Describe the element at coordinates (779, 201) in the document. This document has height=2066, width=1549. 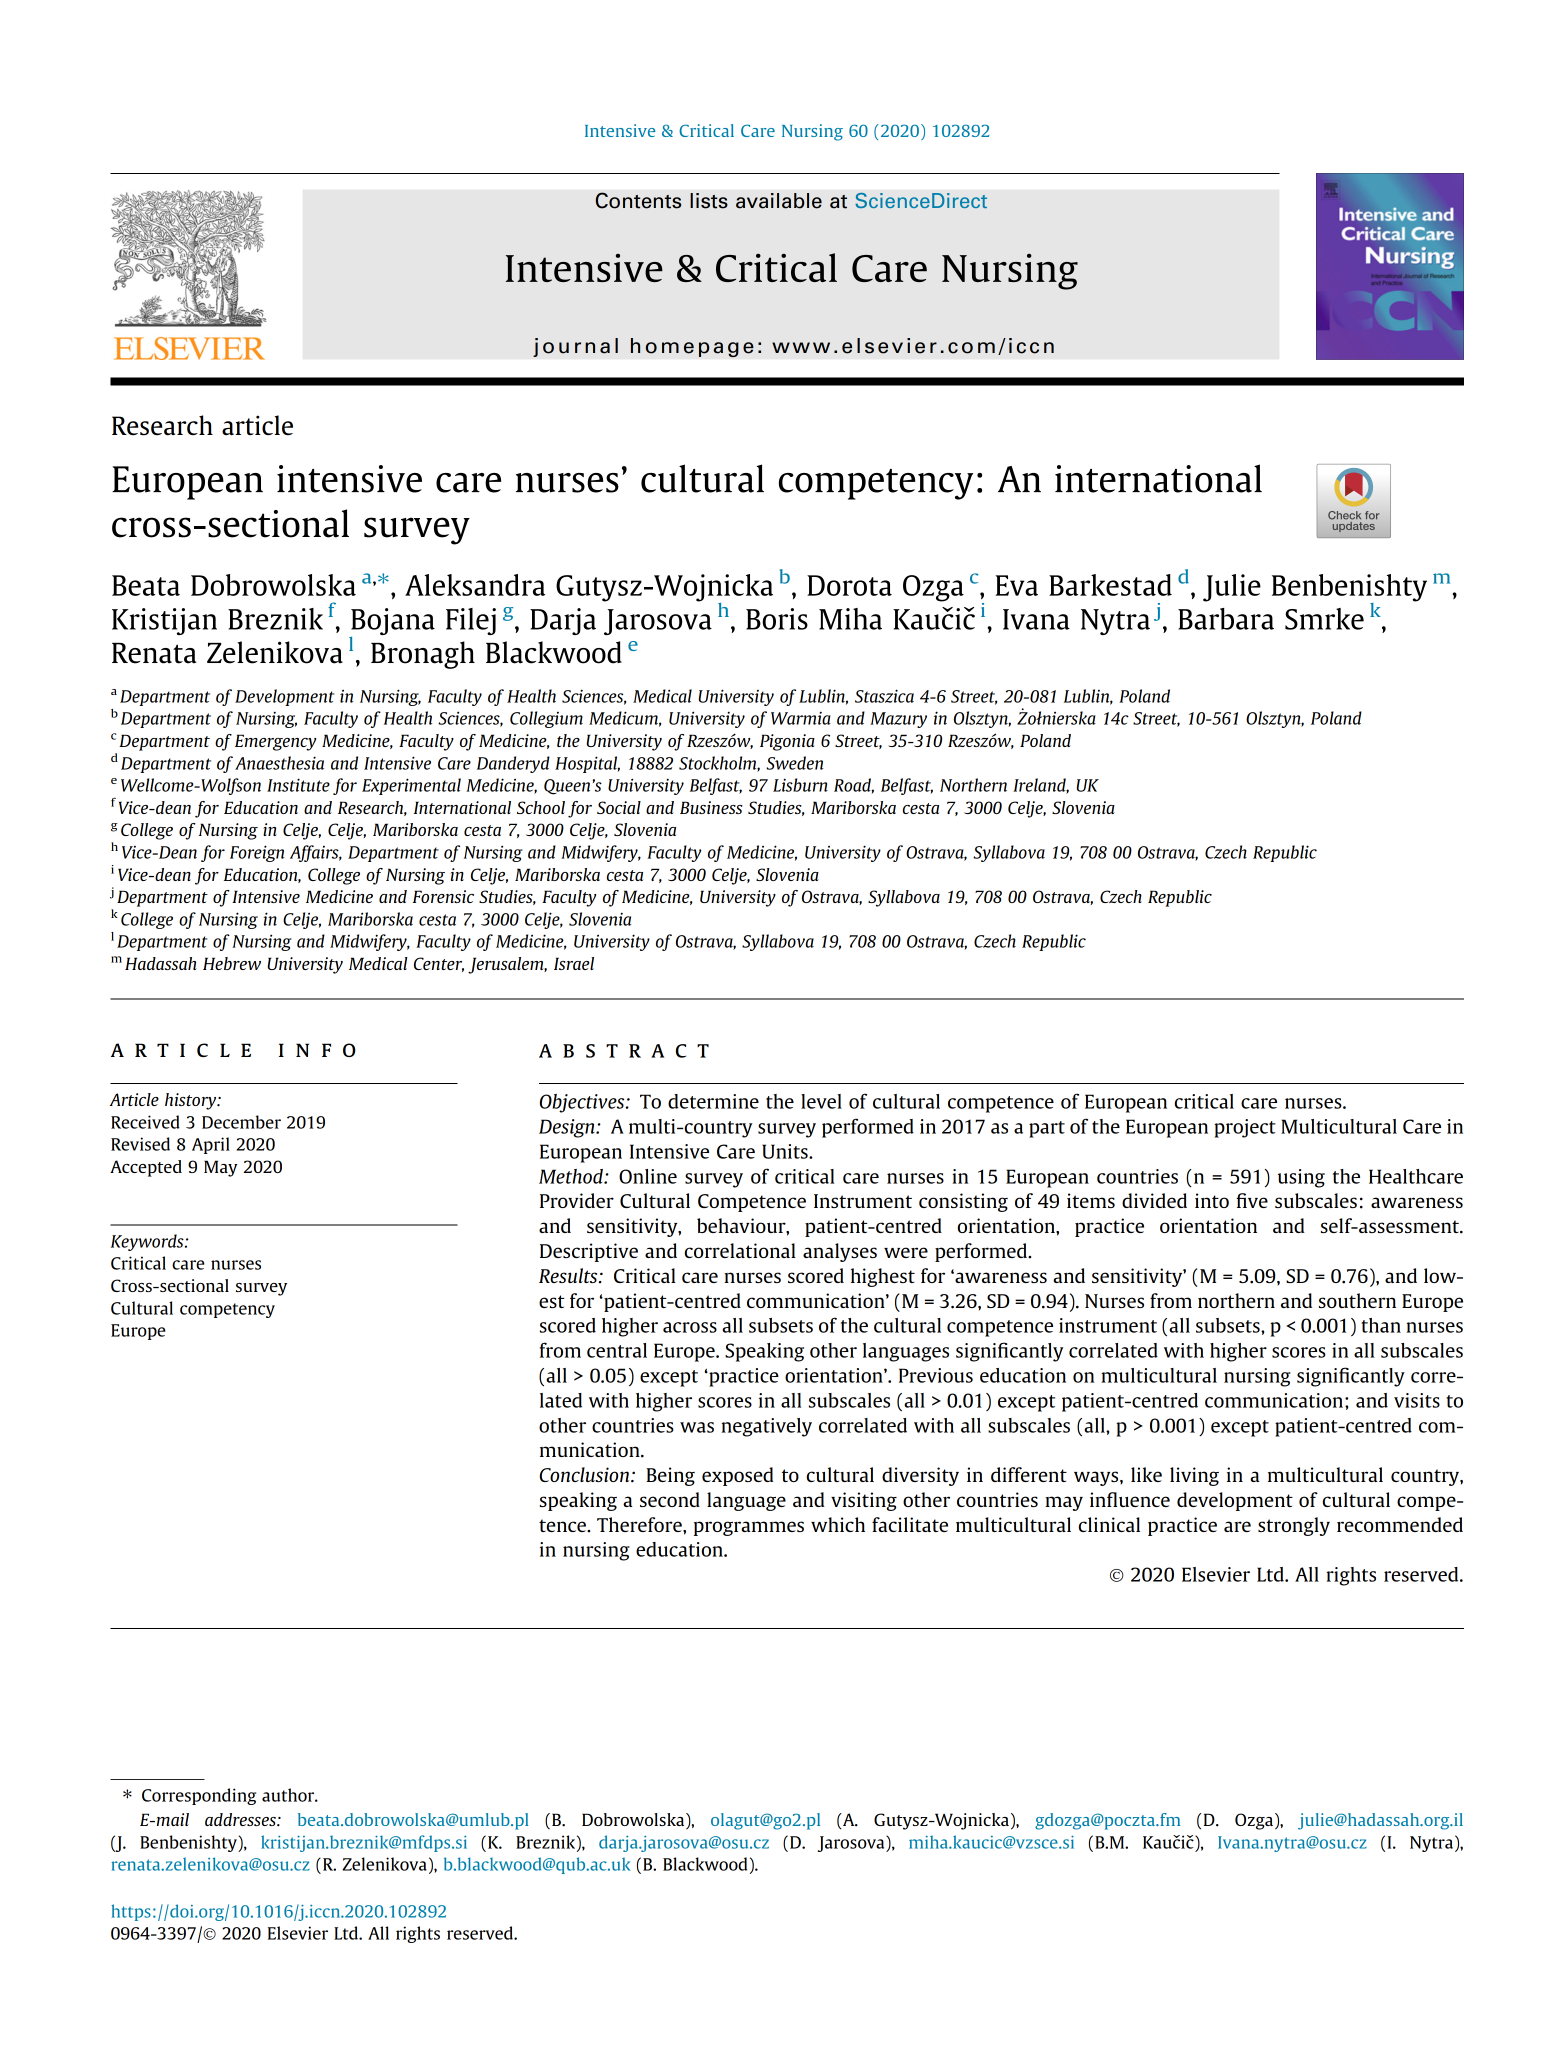
I see `available` at that location.
